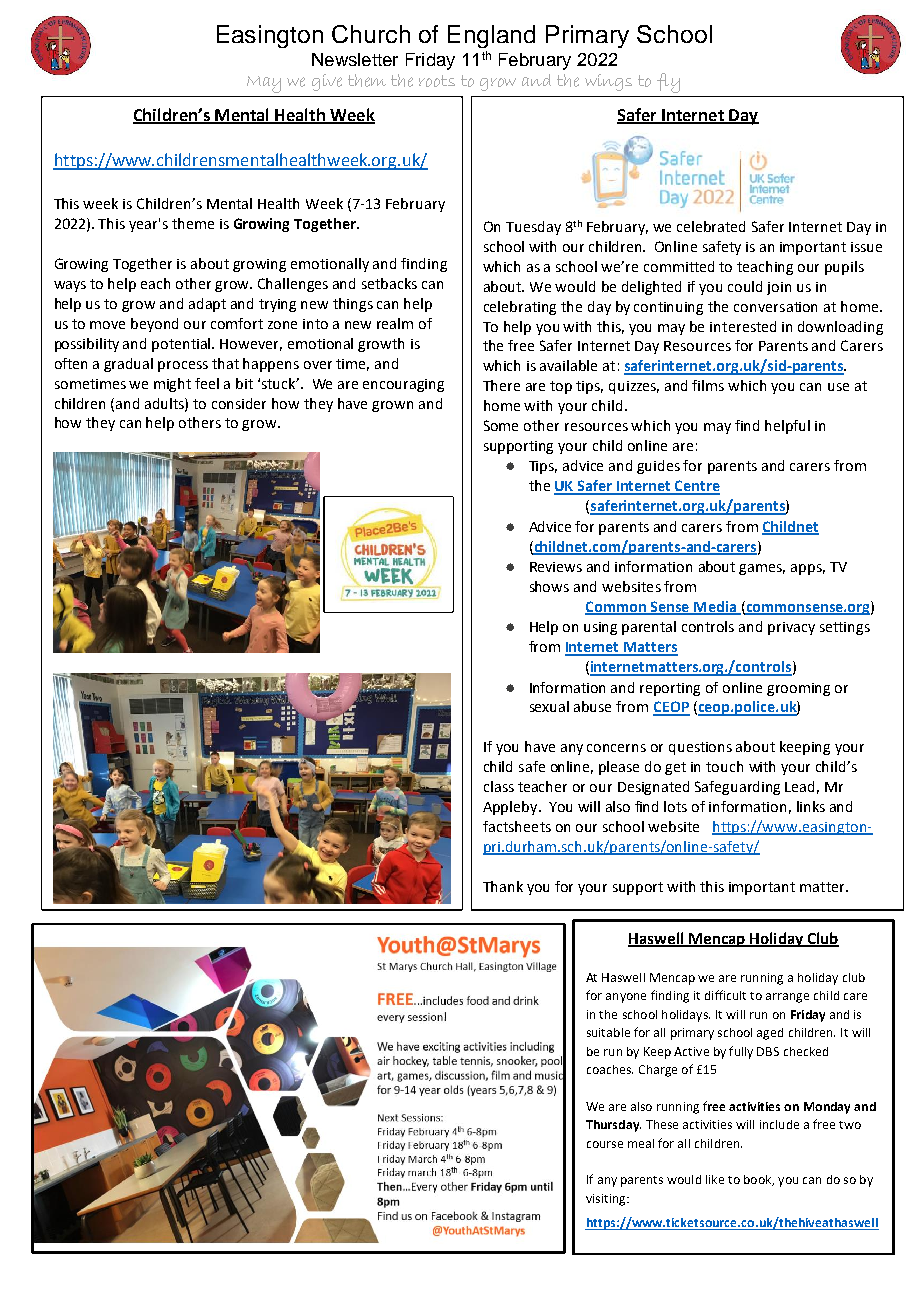  What do you see at coordinates (549, 586) in the document?
I see `shows` at bounding box center [549, 586].
